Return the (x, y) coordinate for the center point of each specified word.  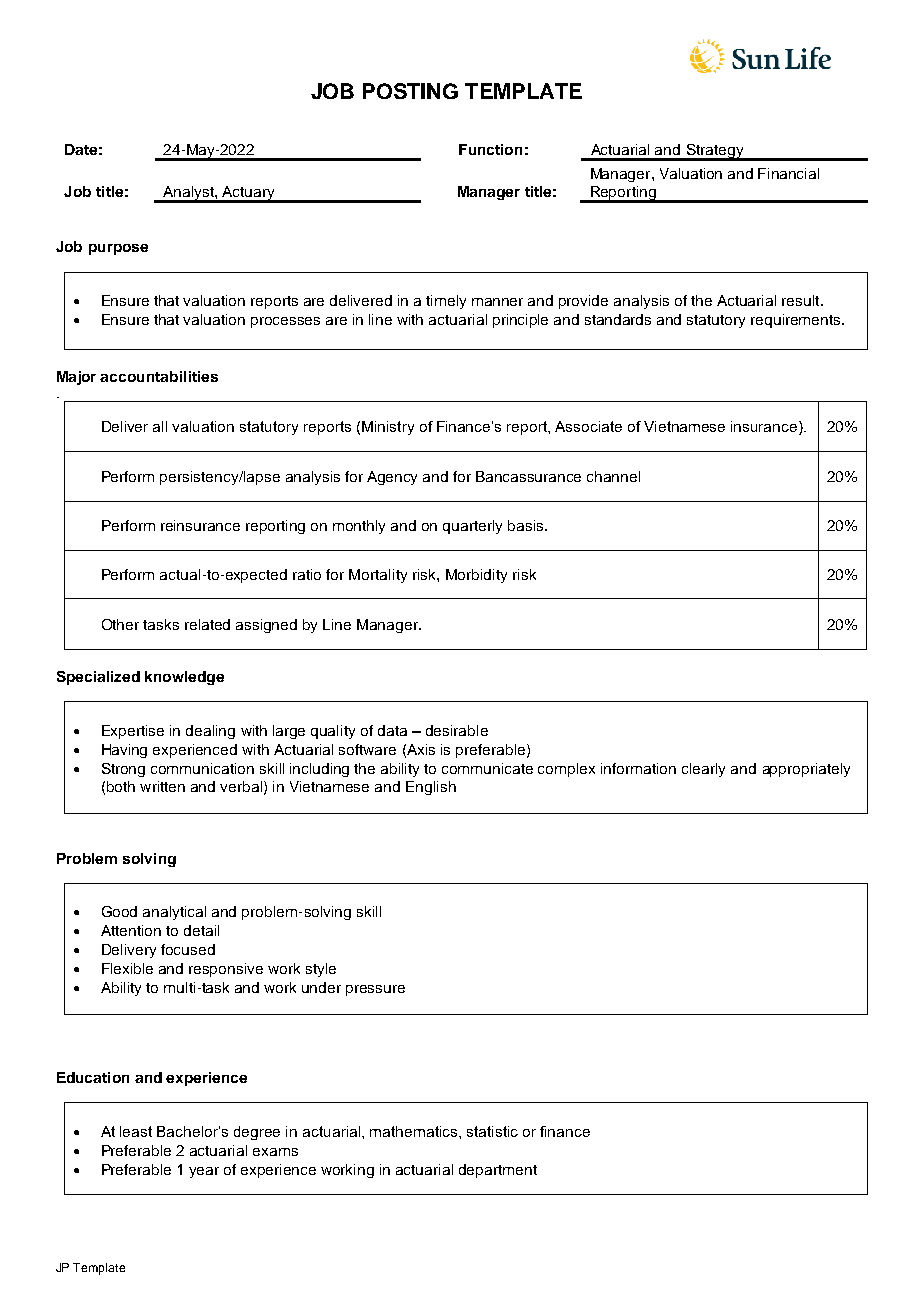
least (136, 1131)
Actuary (249, 194)
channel (613, 476)
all (160, 426)
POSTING (410, 91)
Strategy (715, 152)
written (162, 786)
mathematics (415, 1131)
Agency (392, 478)
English (431, 788)
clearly (703, 770)
